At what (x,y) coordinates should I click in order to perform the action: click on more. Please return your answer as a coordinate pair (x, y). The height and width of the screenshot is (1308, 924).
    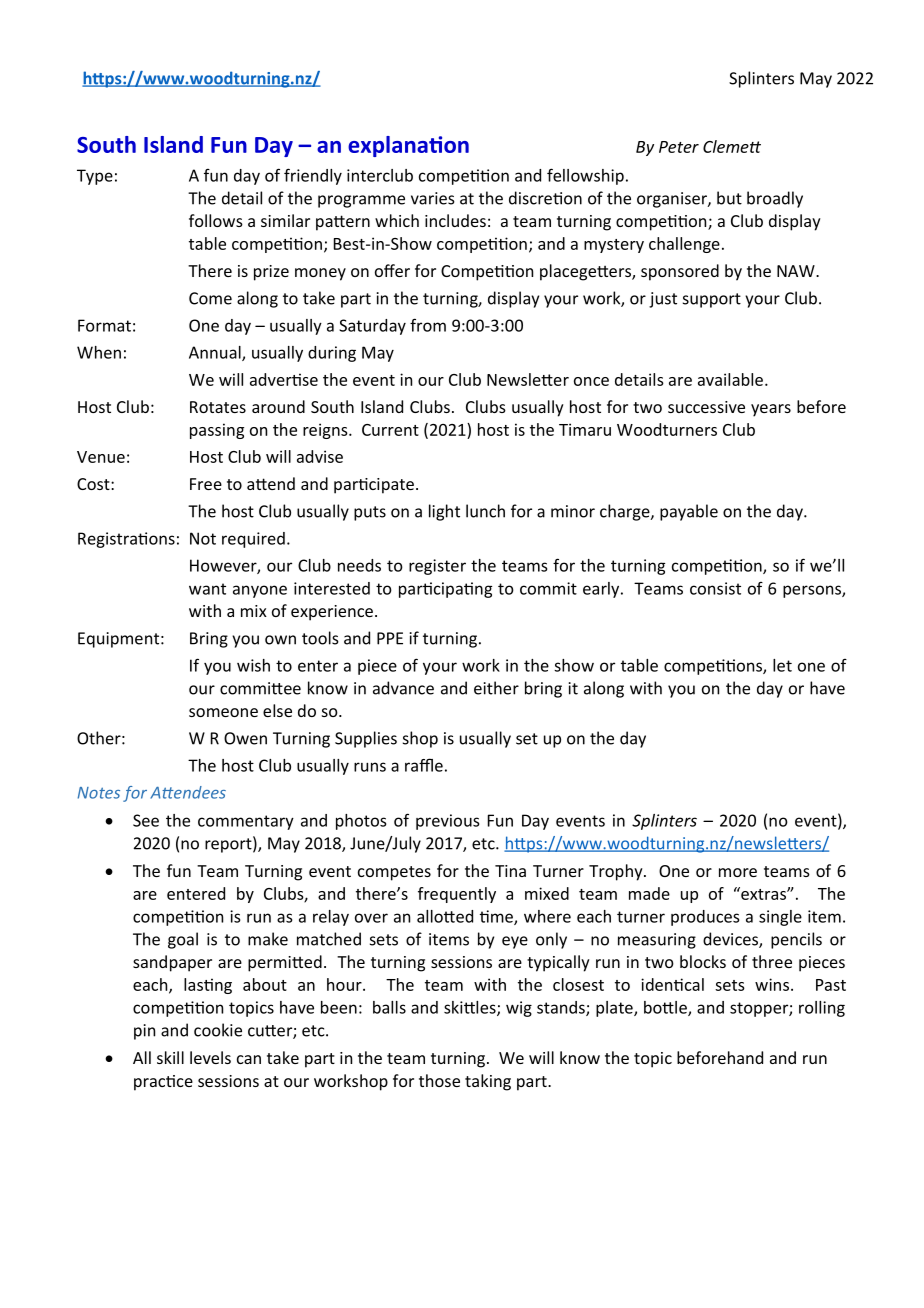
    Looking at the image, I should click on (738, 872).
